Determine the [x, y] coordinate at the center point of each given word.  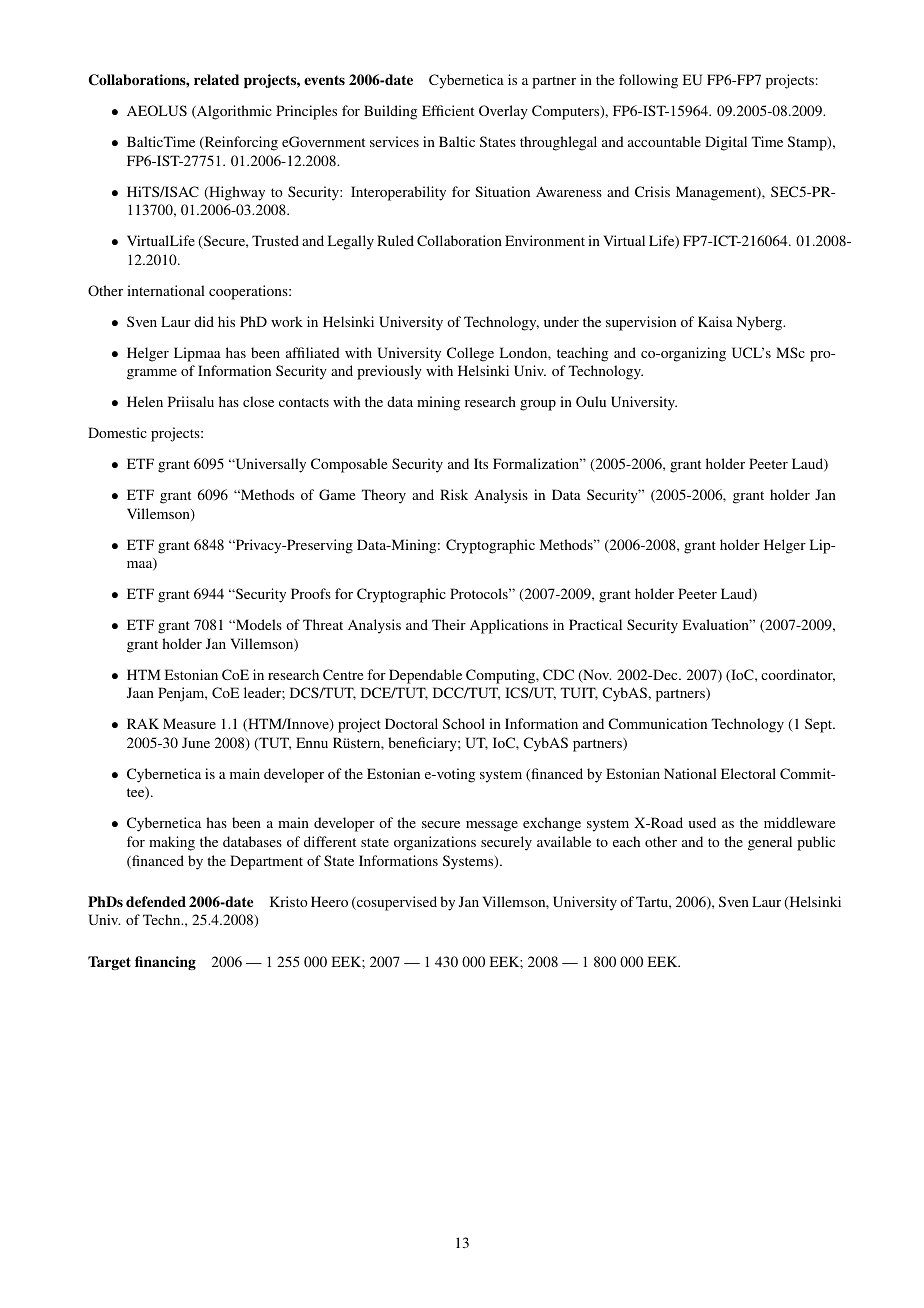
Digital [726, 143]
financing [165, 963]
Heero [329, 901]
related [216, 79]
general [770, 843]
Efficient [448, 110]
